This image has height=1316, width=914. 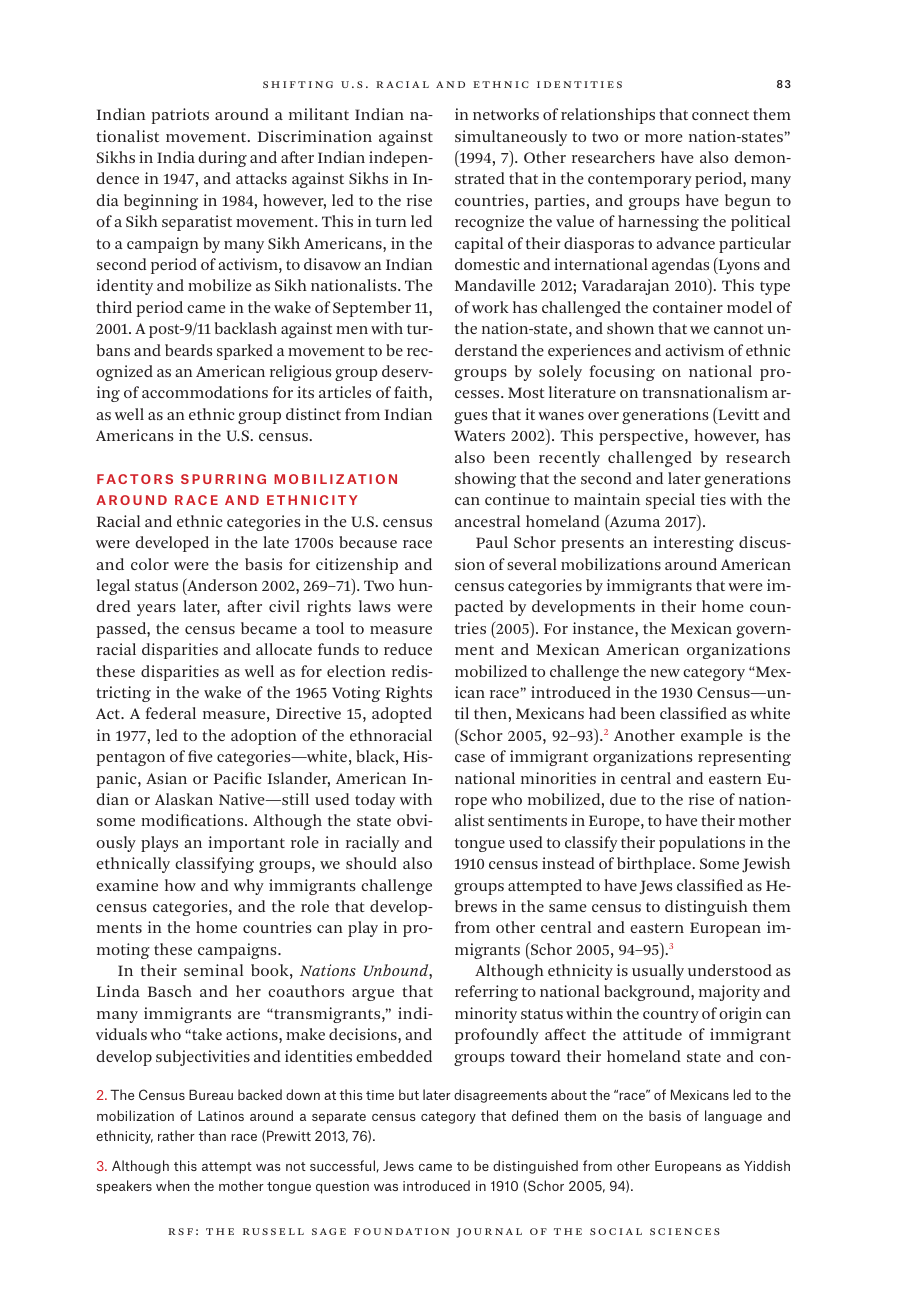 What do you see at coordinates (664, 138) in the image?
I see `more` at bounding box center [664, 138].
